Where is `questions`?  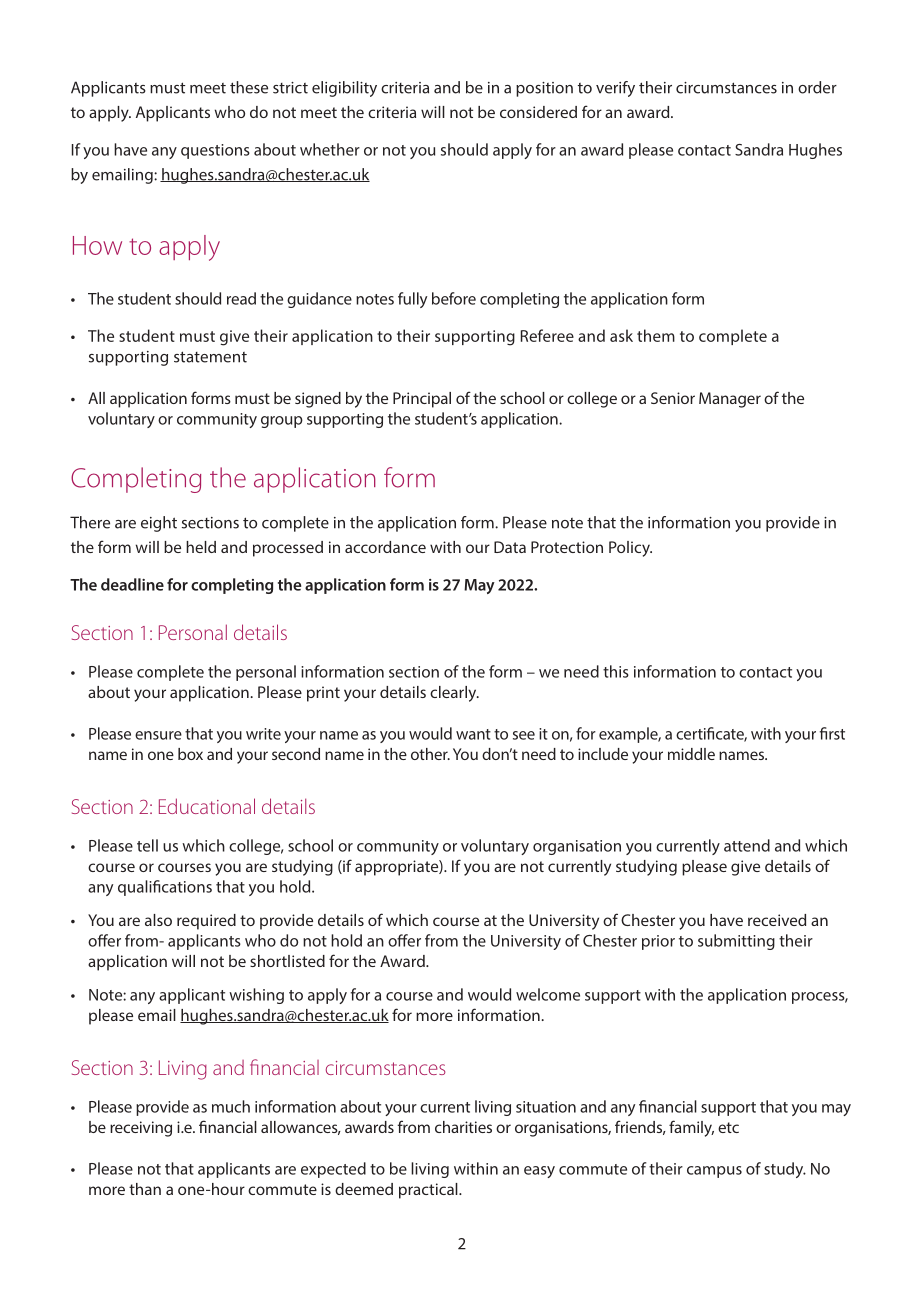 questions is located at coordinates (215, 151).
